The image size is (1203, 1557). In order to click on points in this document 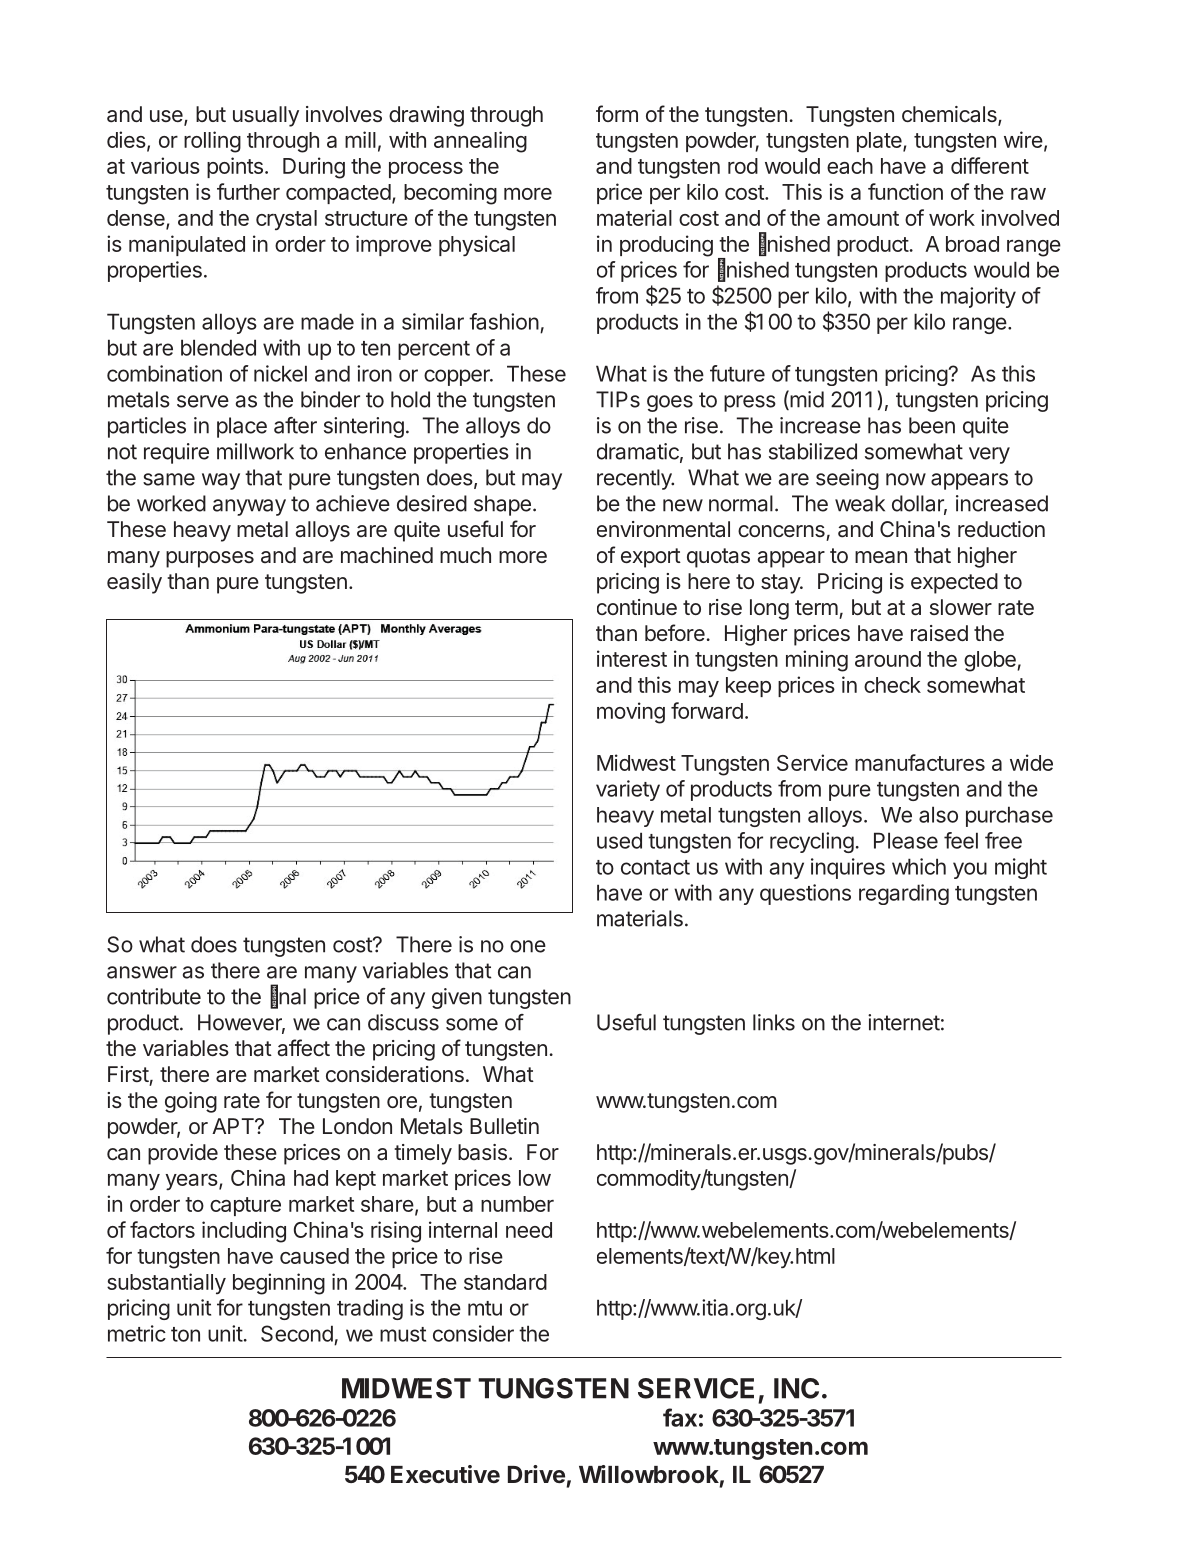, I will do `click(235, 167)`.
